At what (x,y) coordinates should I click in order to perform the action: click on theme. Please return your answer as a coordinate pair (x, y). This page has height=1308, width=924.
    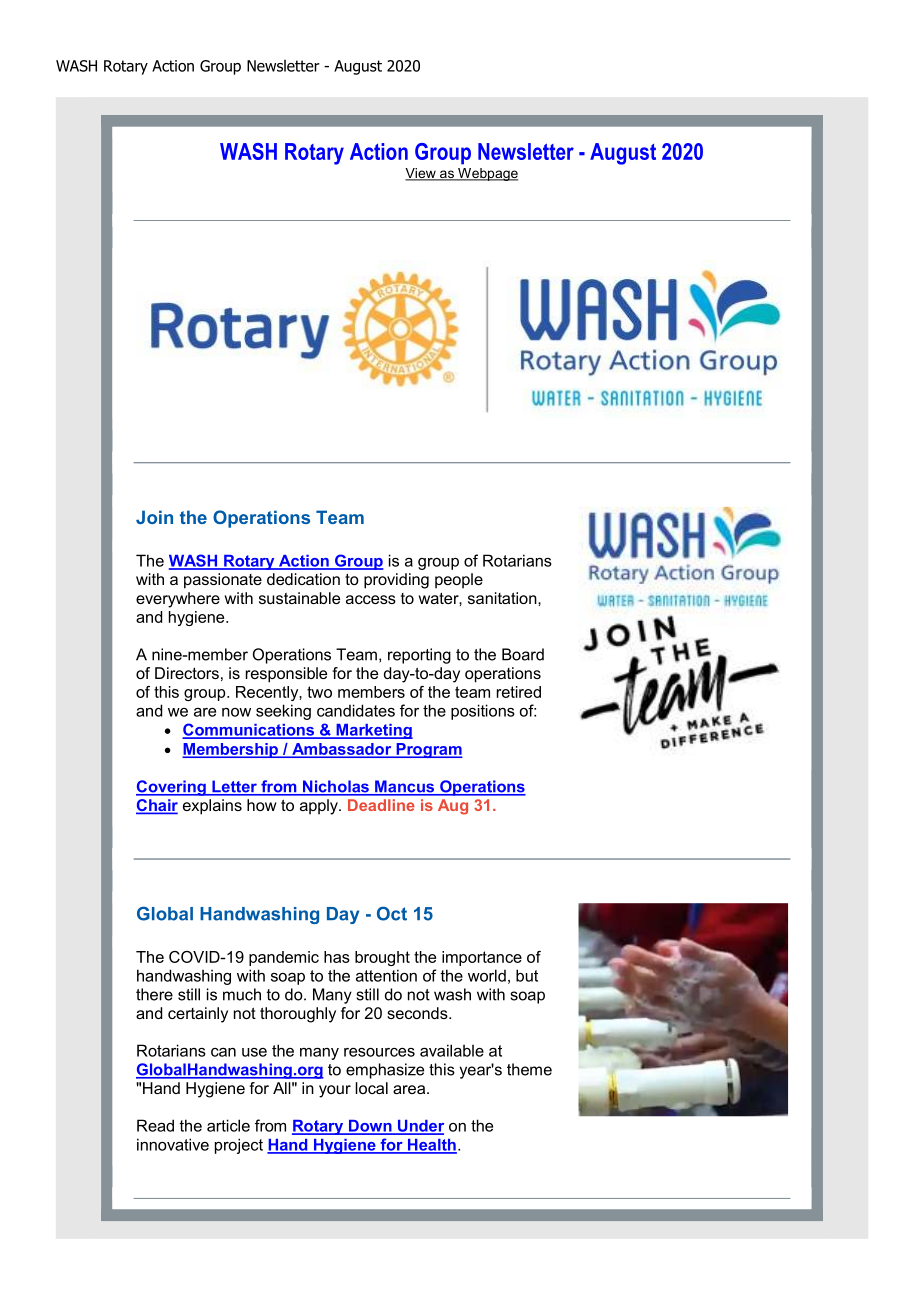
    Looking at the image, I should click on (529, 1069).
